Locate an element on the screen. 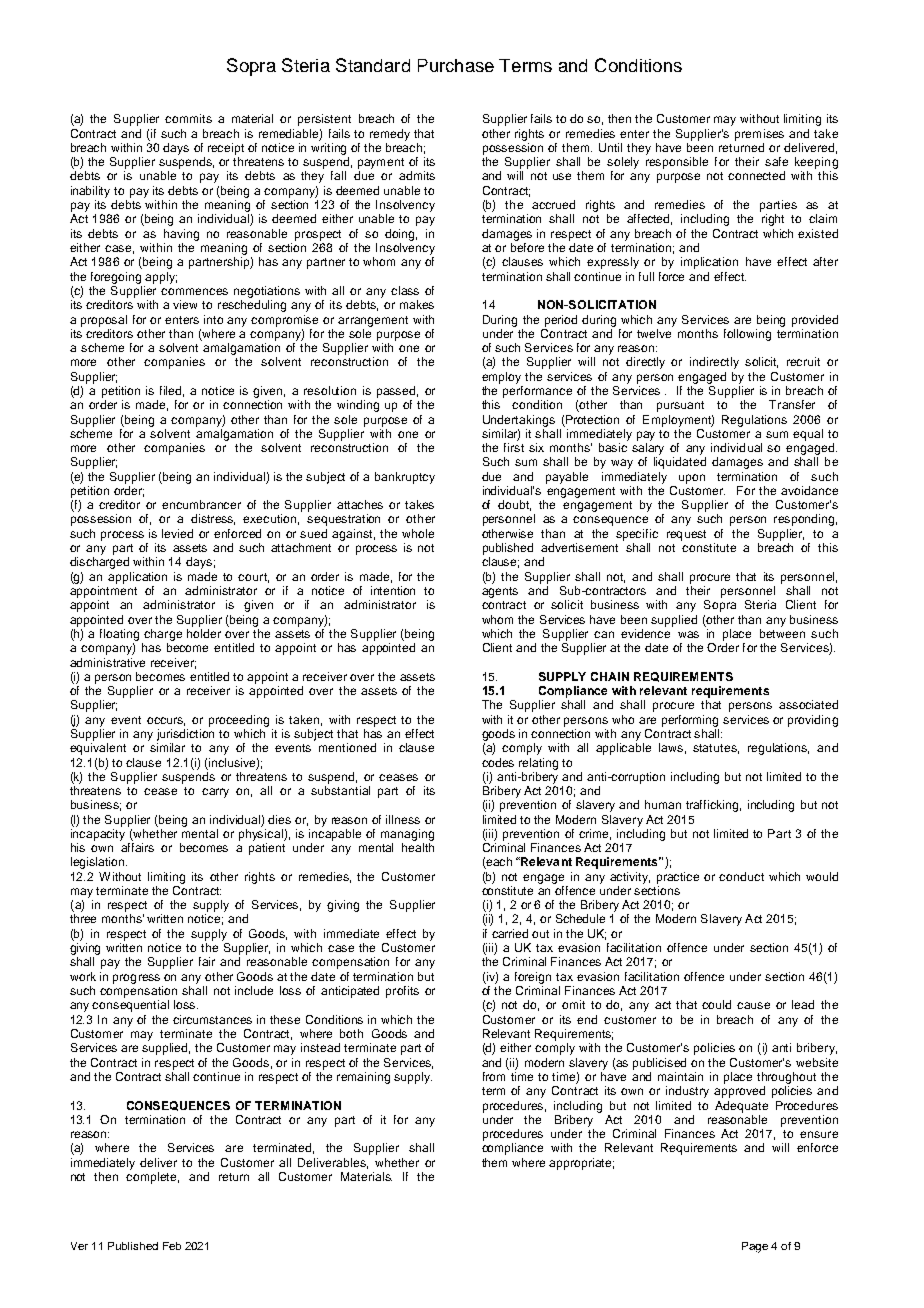 The width and height of the screenshot is (924, 1308). premises is located at coordinates (759, 135).
